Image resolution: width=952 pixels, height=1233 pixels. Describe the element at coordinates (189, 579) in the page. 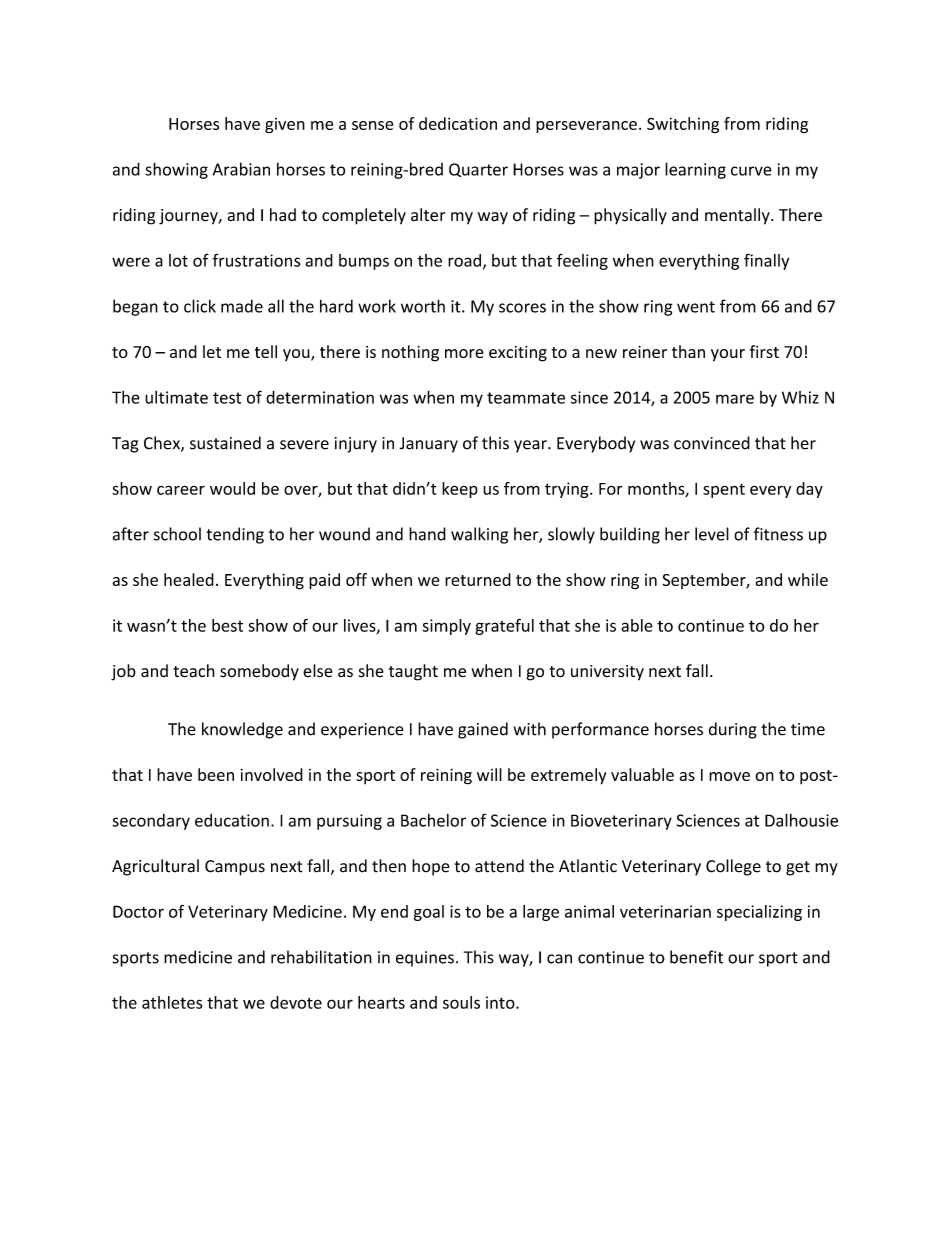

I see `healed` at that location.
